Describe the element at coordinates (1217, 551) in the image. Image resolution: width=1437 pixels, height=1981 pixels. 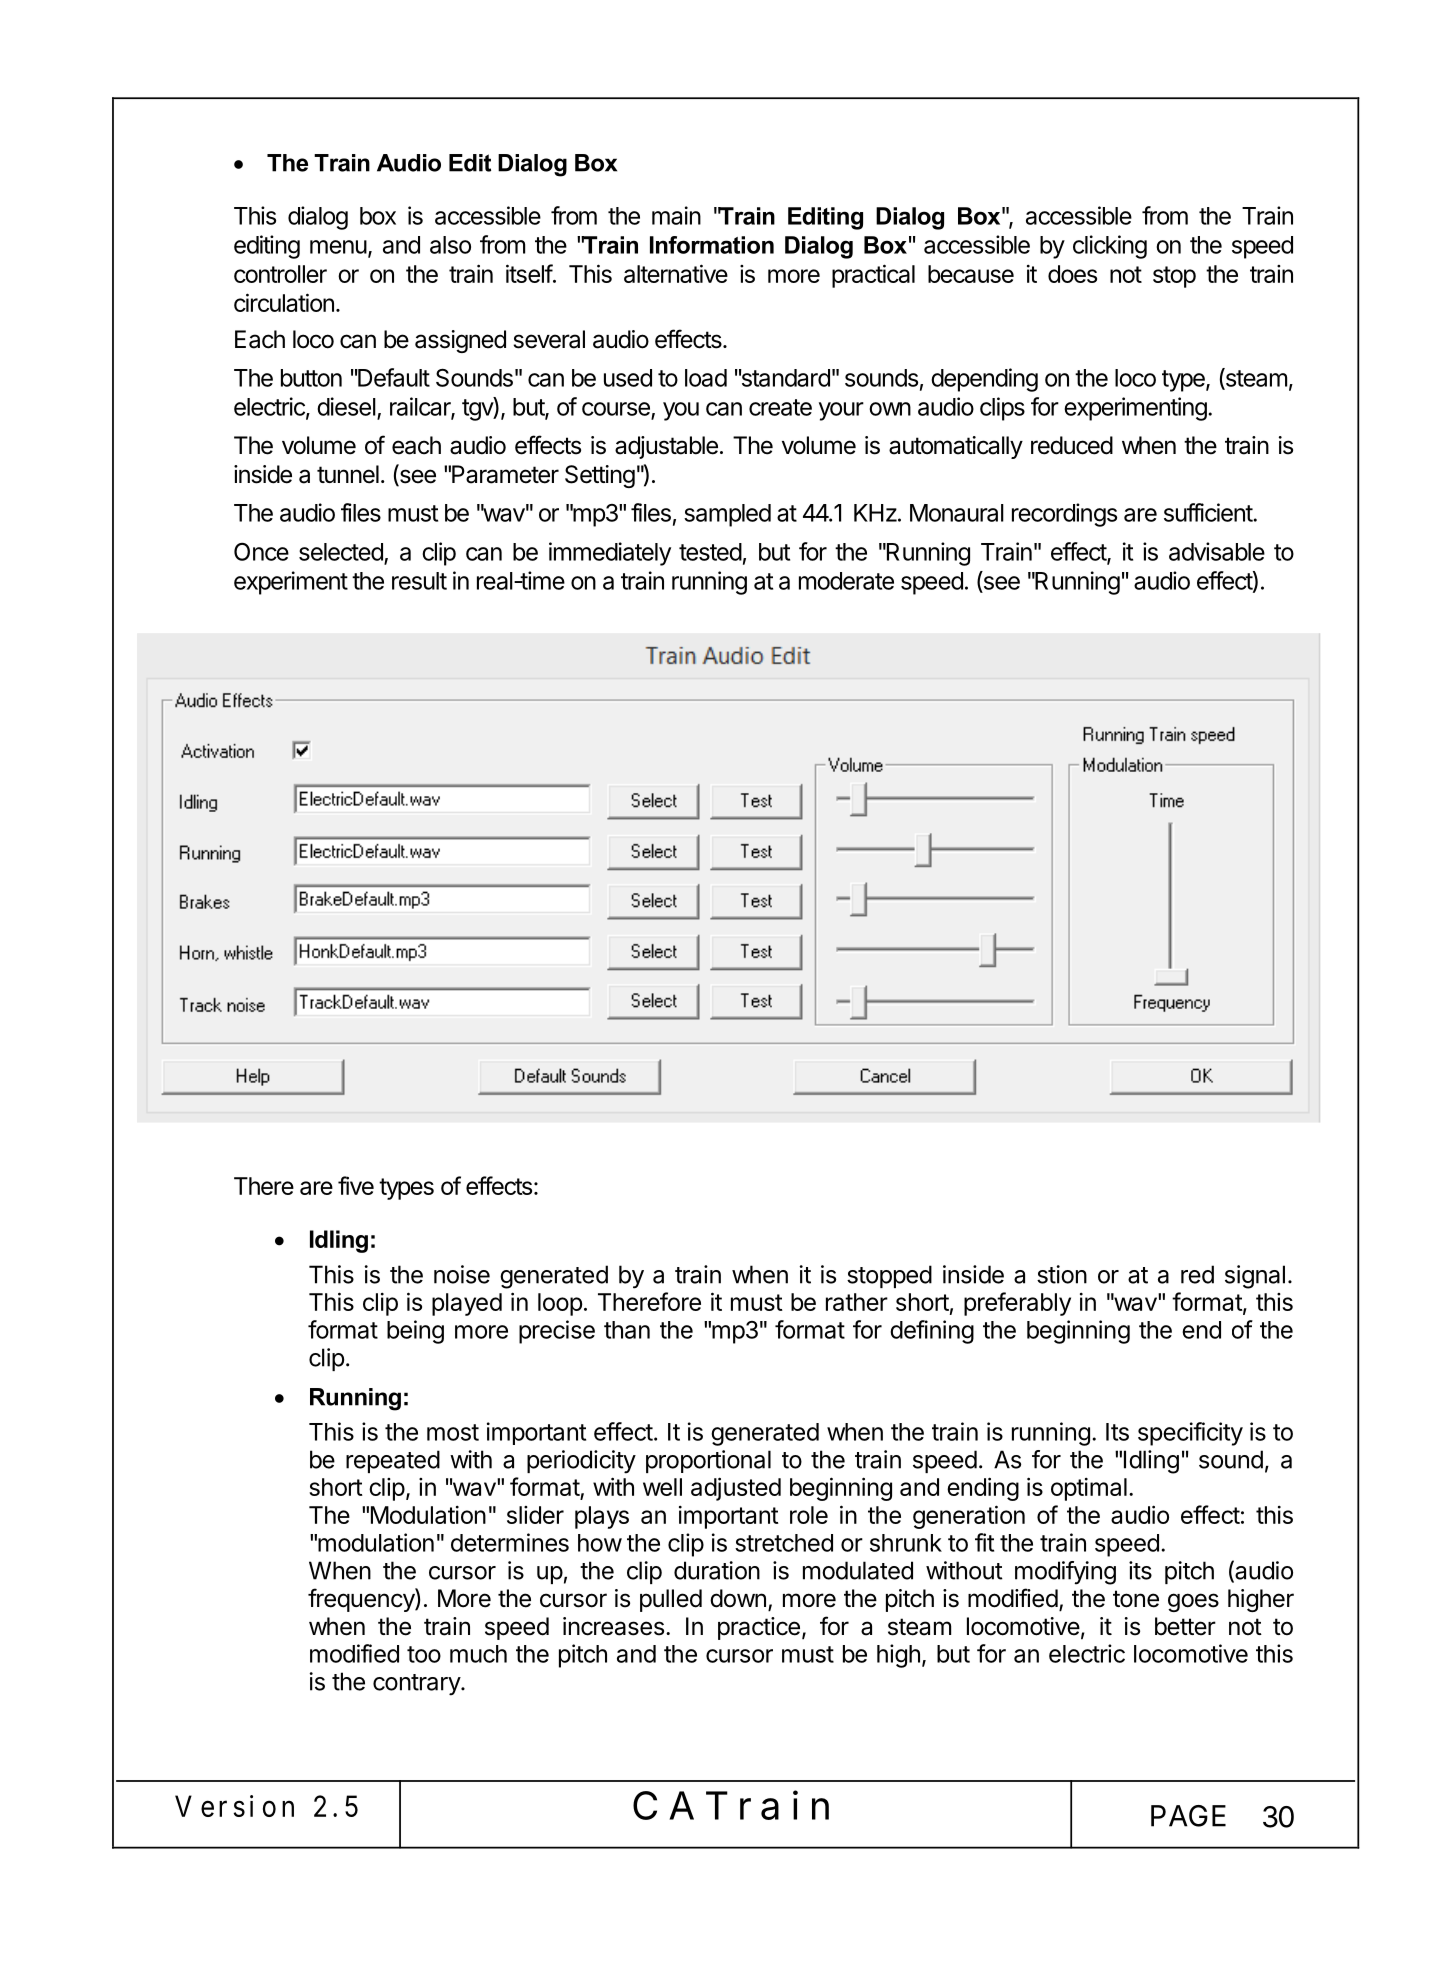
I see `advisable` at that location.
